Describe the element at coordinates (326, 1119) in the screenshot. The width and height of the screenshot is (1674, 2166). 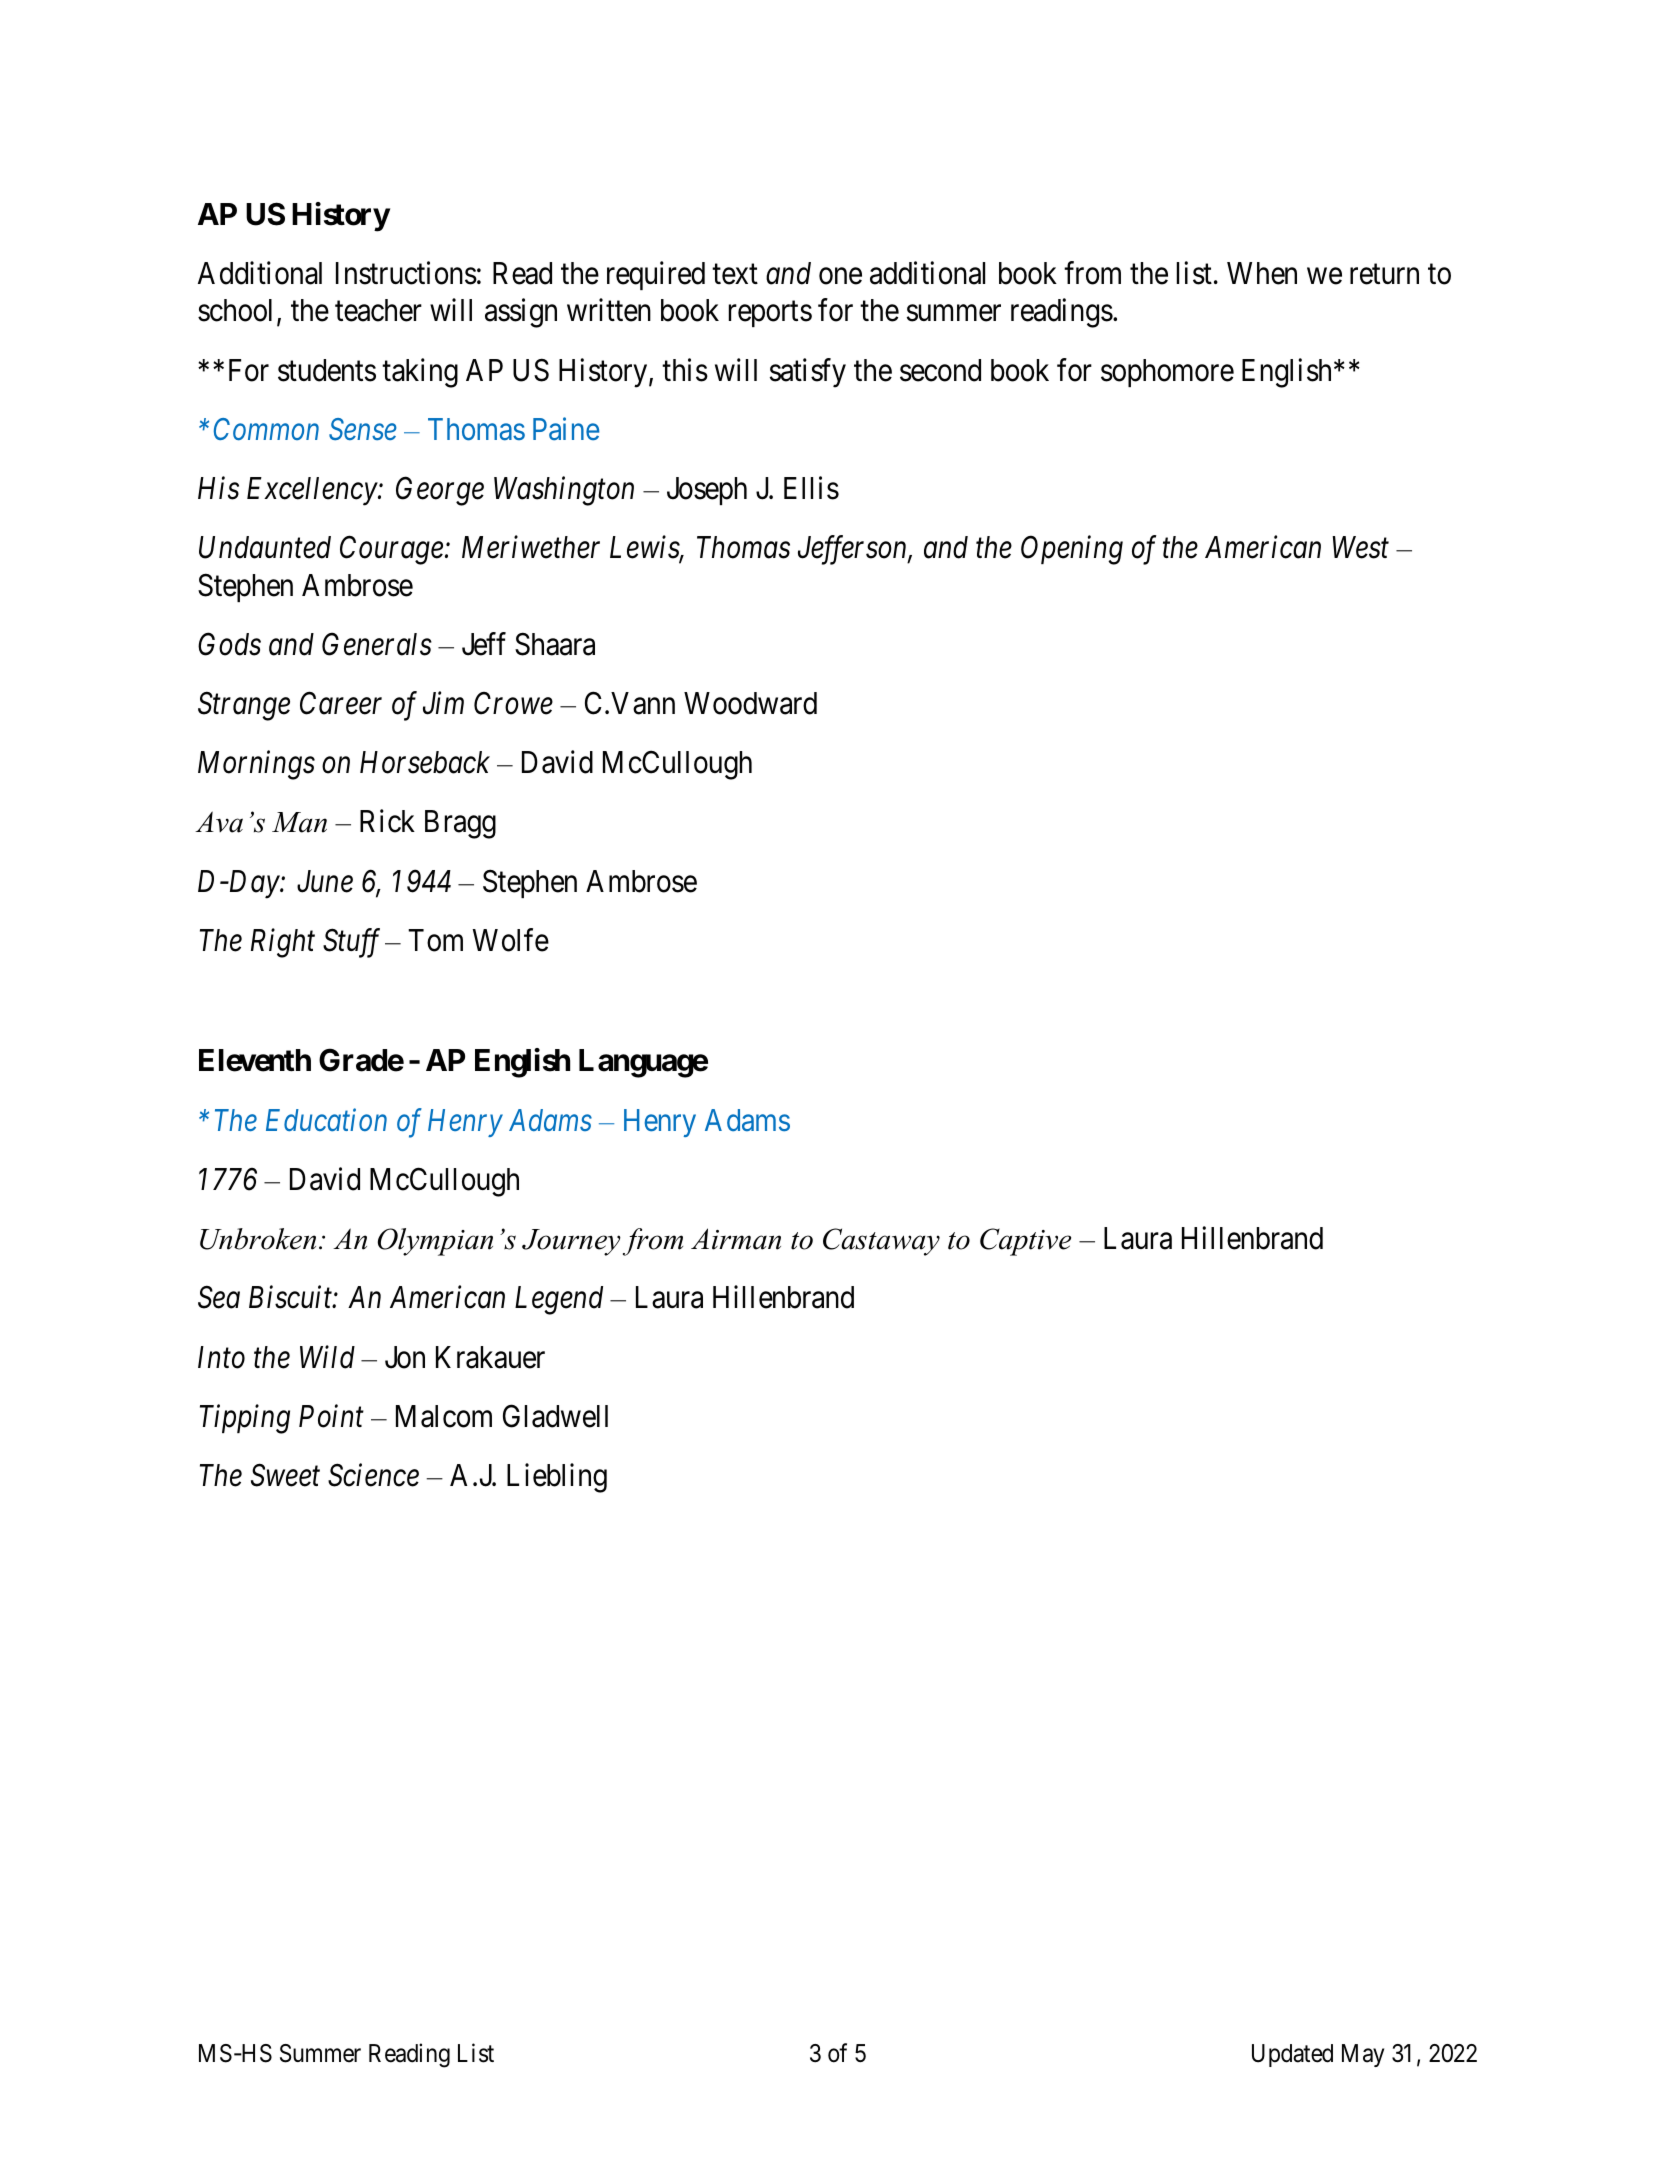
I see `Education` at that location.
